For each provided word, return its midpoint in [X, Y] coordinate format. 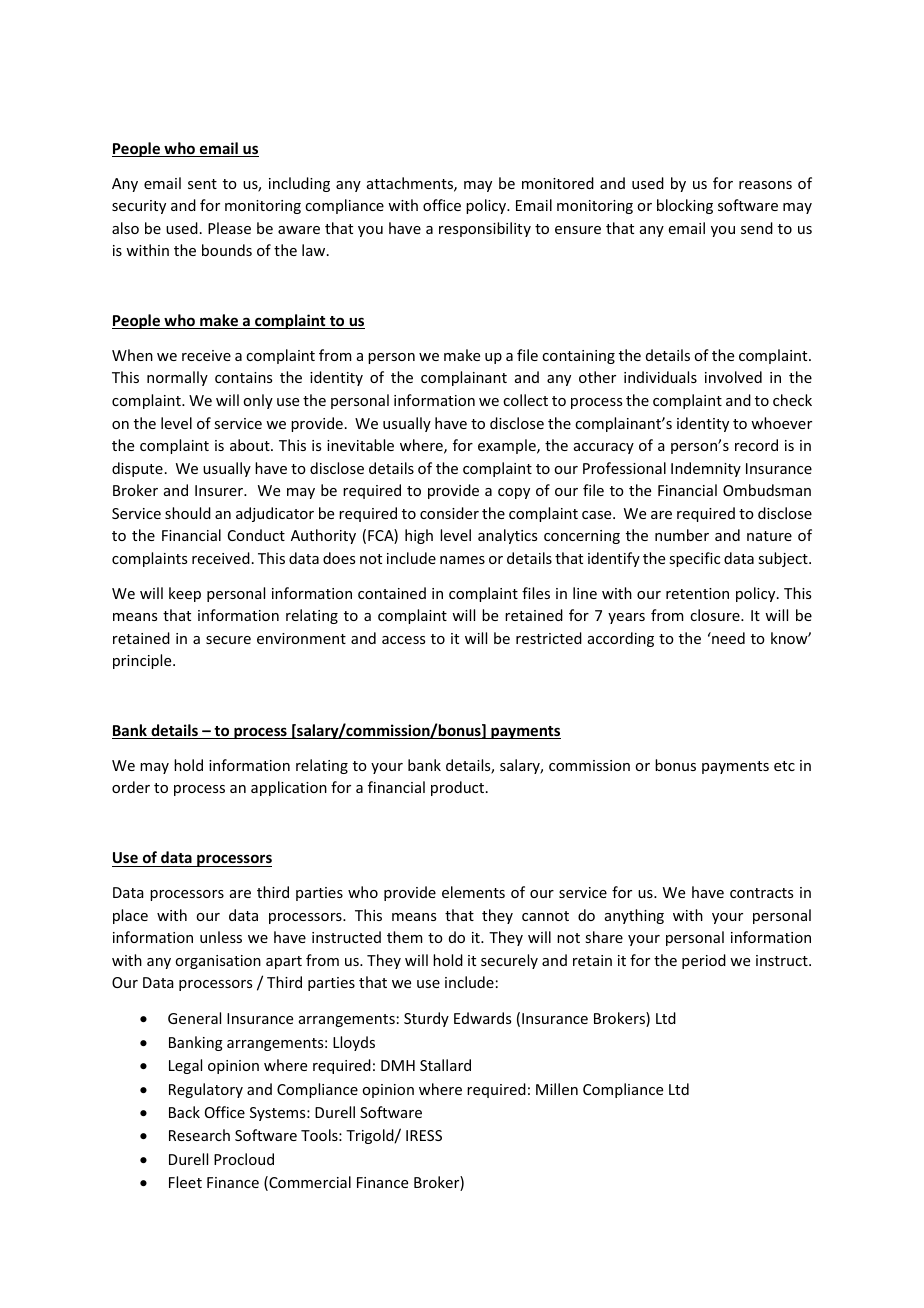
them [405, 937]
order [131, 787]
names [462, 560]
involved [733, 377]
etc [784, 766]
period [704, 961]
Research [199, 1135]
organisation [218, 962]
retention [697, 593]
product [459, 788]
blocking [685, 206]
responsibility [485, 229]
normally [177, 378]
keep [185, 594]
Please [229, 228]
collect [525, 400]
